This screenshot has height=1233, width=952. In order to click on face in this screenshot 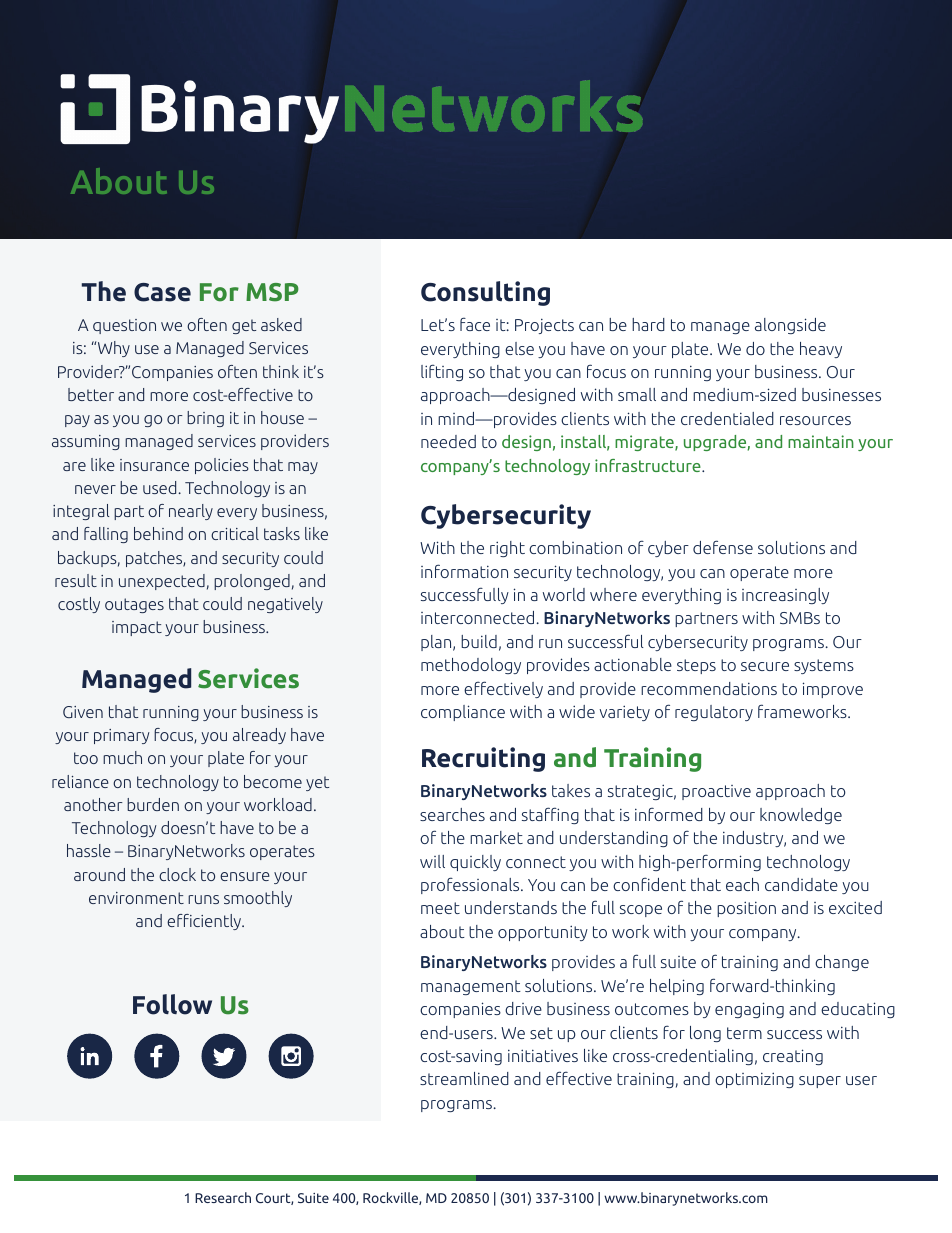, I will do `click(475, 324)`.
